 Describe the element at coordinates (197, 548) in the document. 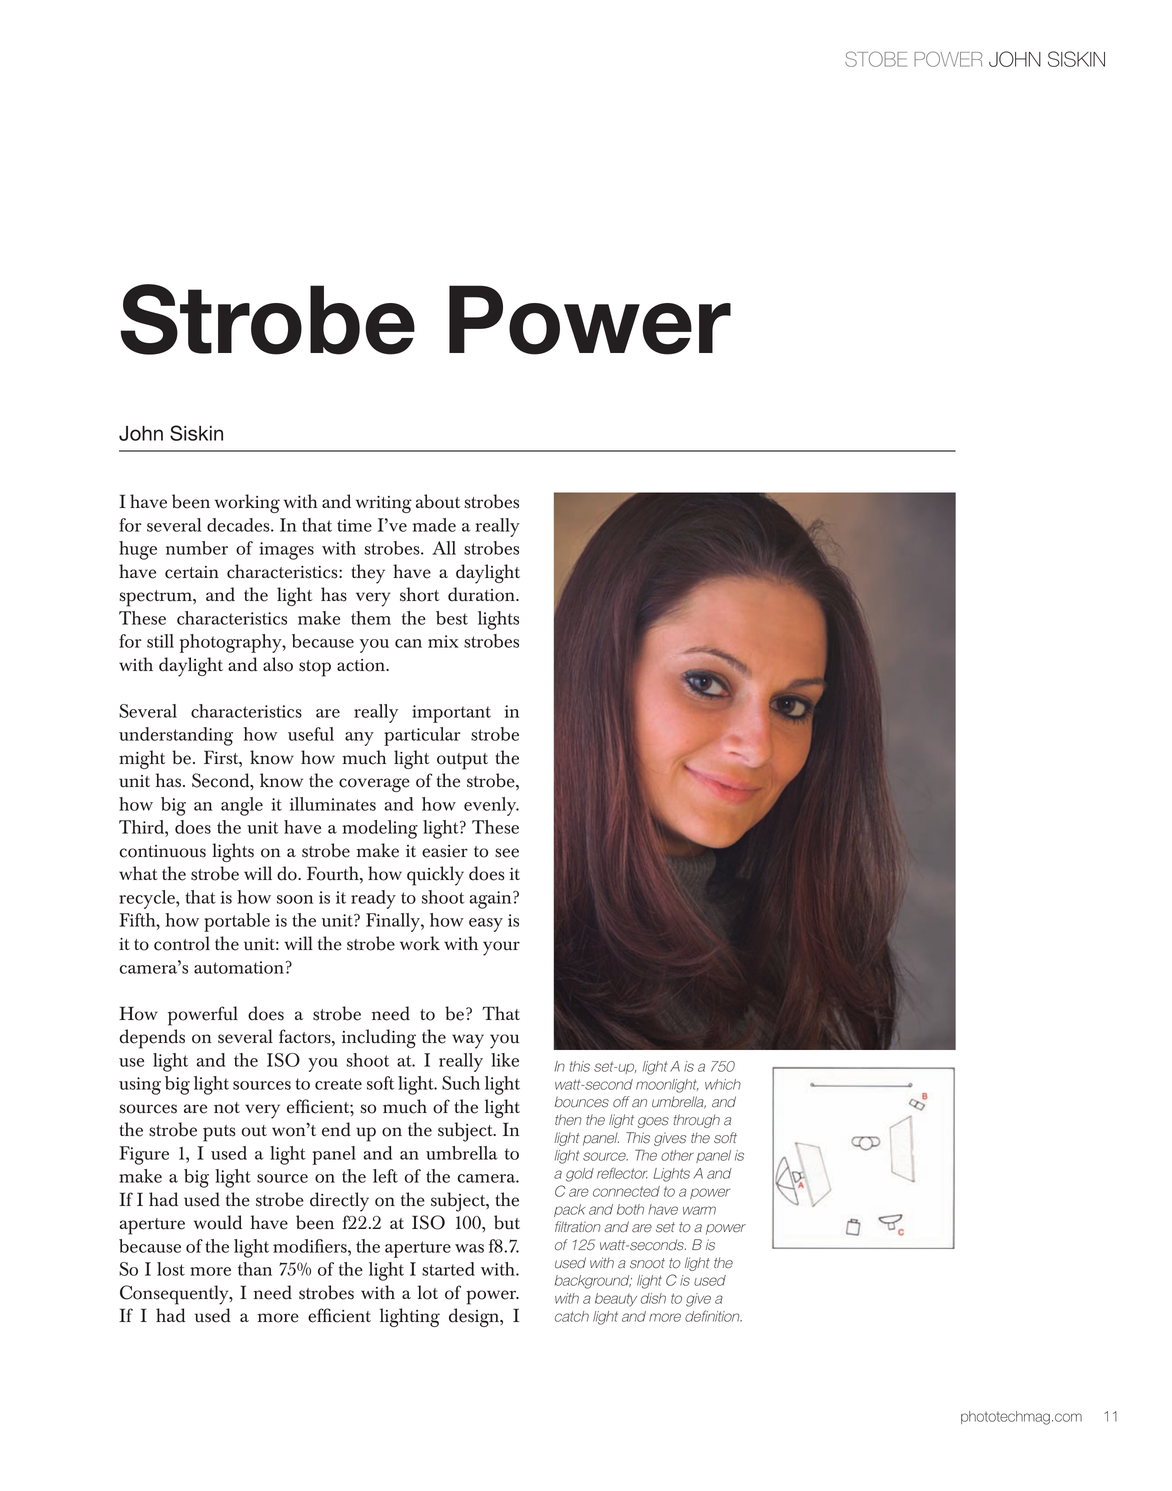

I see `number` at that location.
